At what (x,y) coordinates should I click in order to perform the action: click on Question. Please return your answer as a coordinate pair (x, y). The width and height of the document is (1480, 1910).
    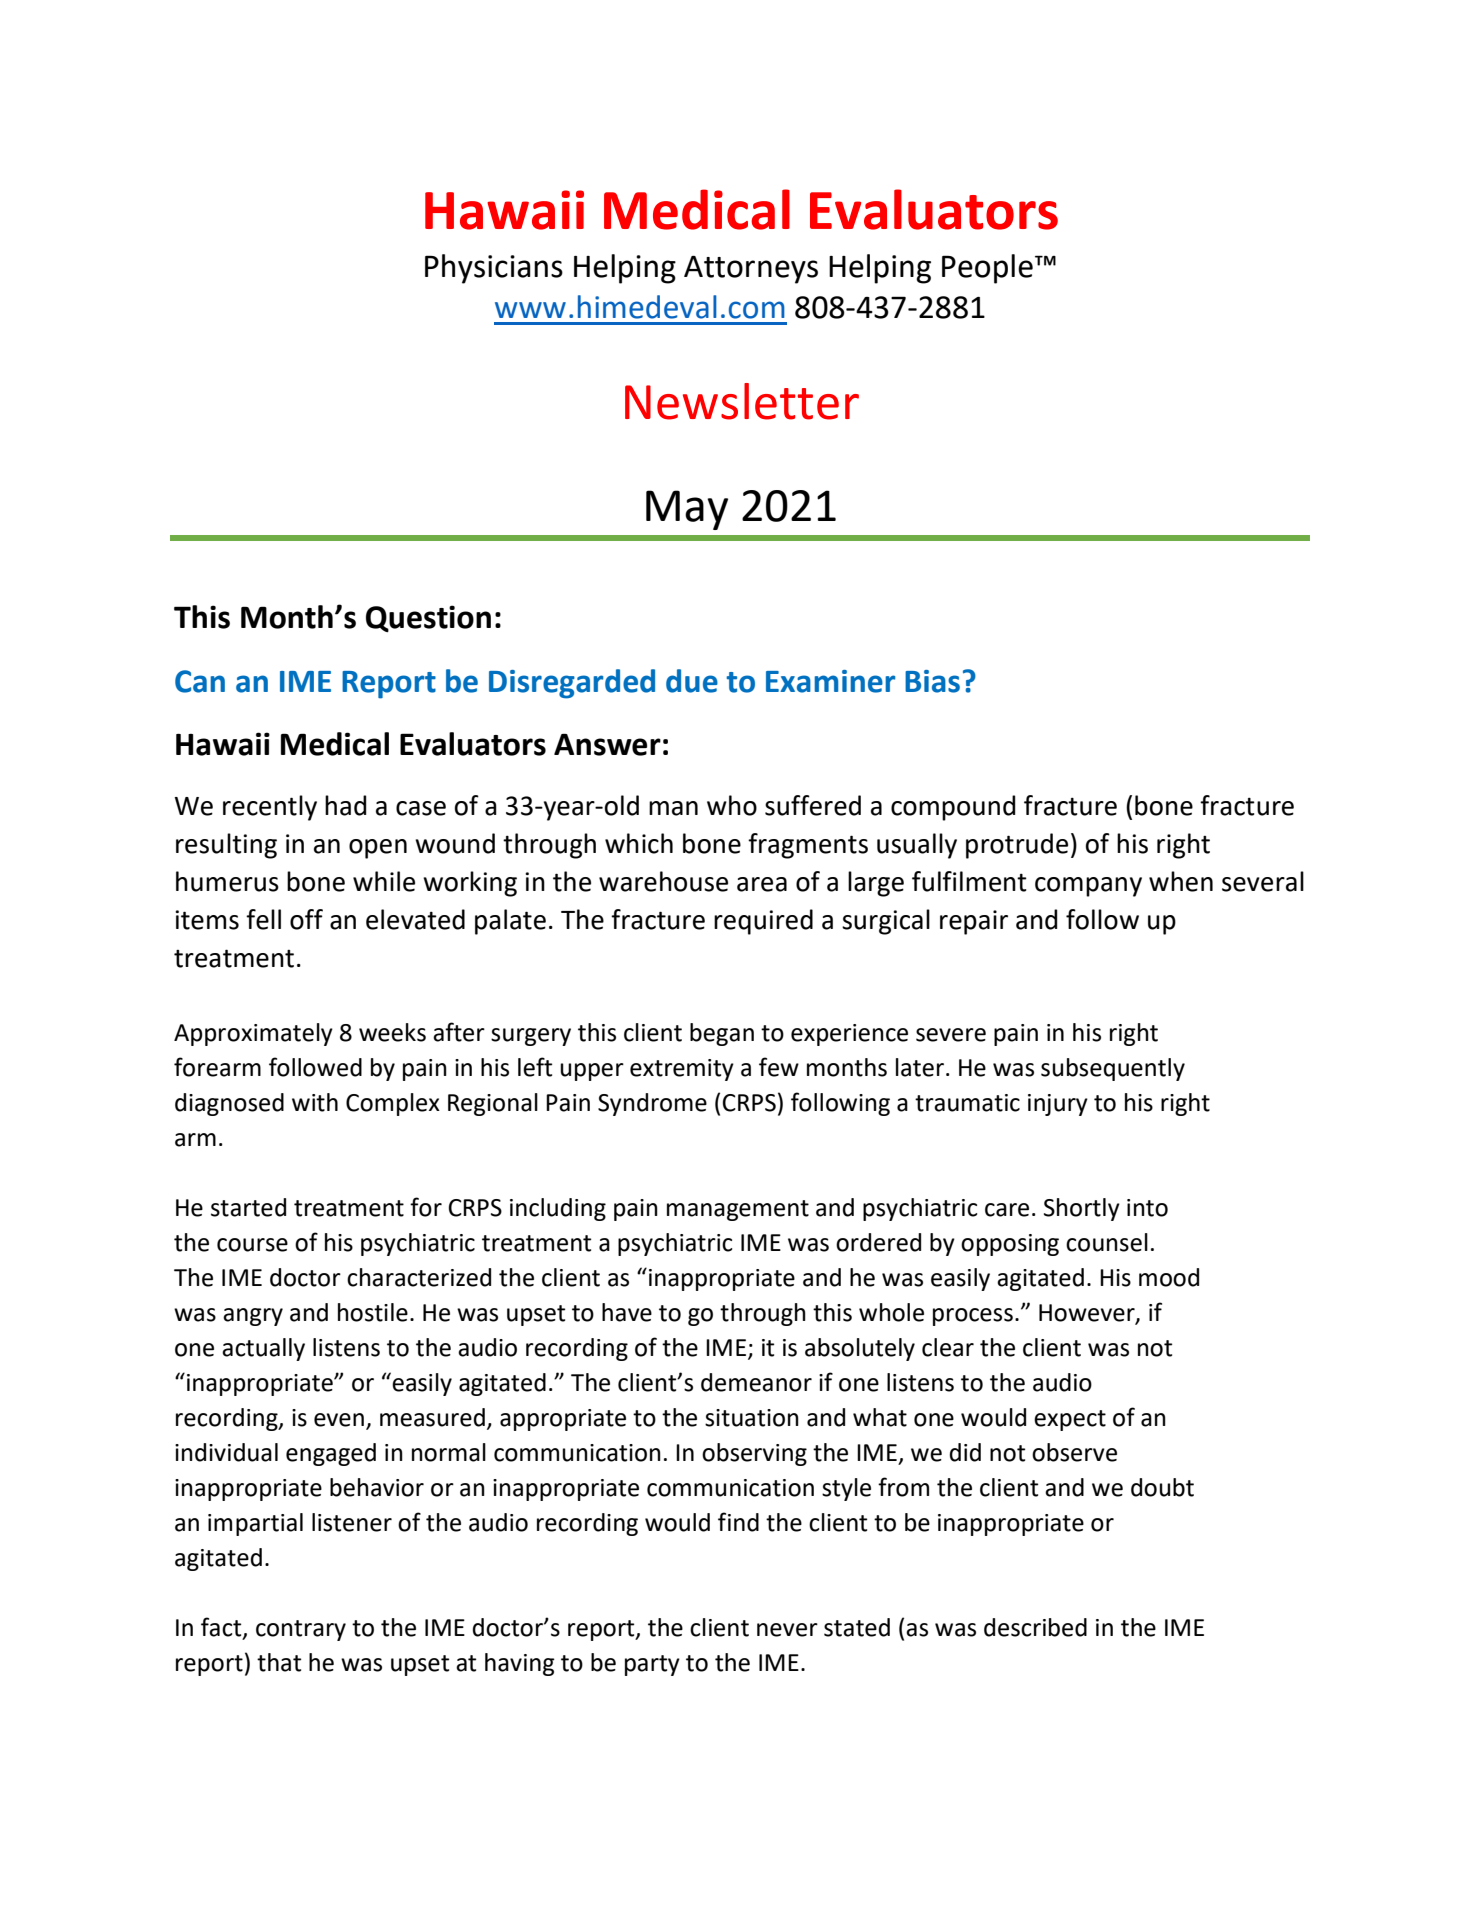
    Looking at the image, I should click on (428, 618).
